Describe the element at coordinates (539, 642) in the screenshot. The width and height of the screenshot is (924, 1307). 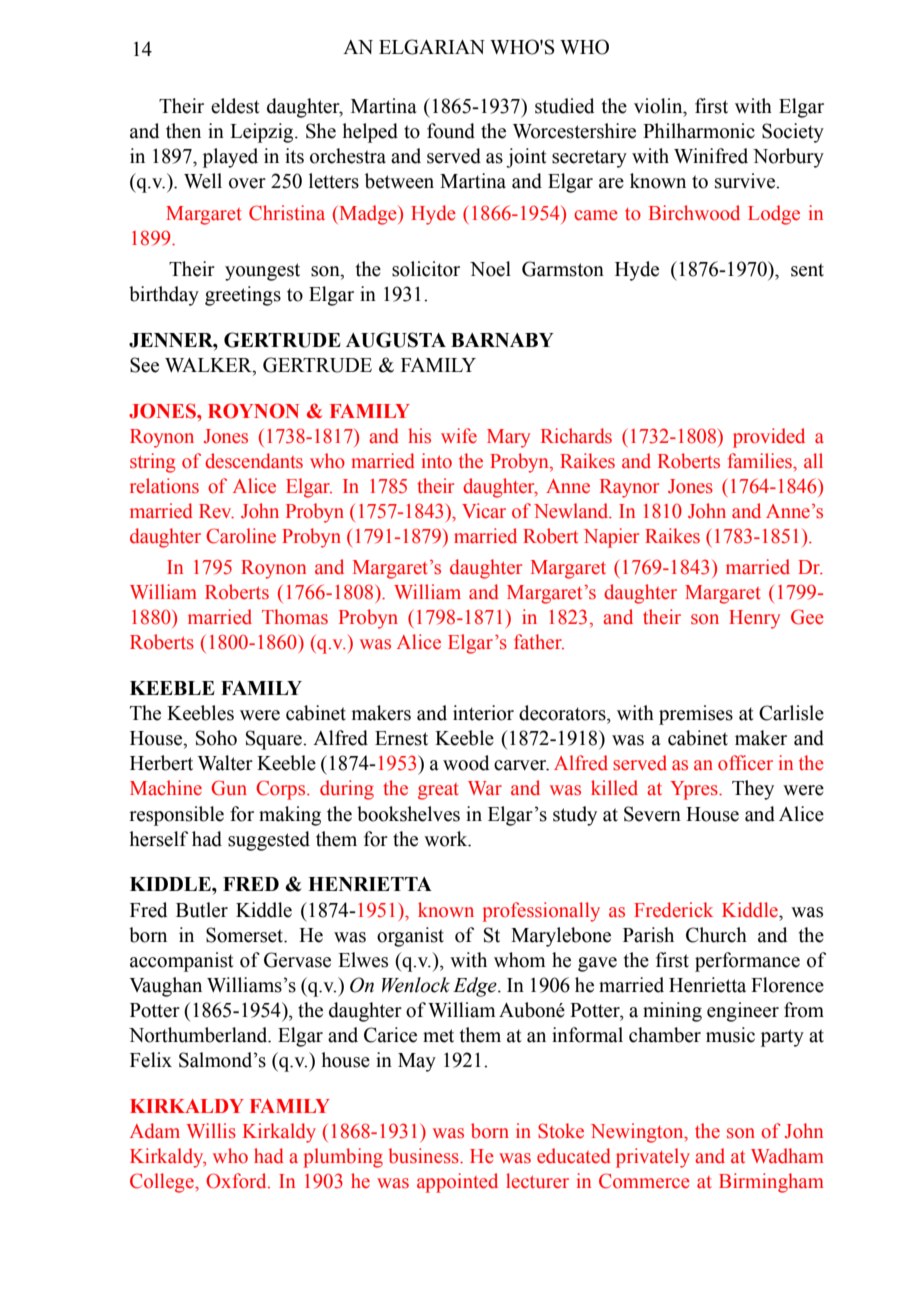
I see `father` at that location.
